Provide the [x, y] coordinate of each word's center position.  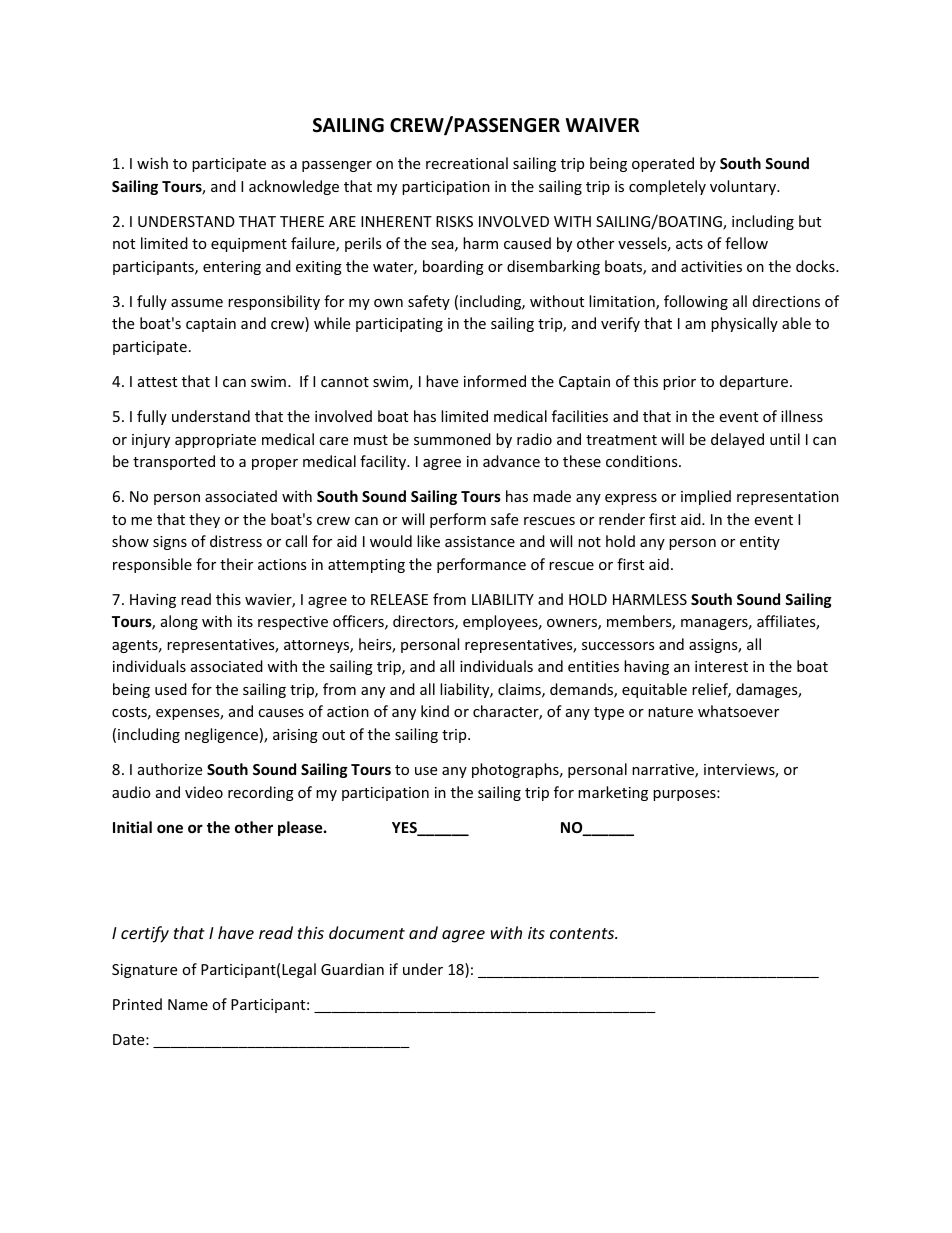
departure [754, 382]
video [204, 792]
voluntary [744, 187]
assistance [480, 541]
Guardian [352, 969]
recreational [467, 163]
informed [495, 381]
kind [435, 711]
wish [152, 163]
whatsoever [738, 711]
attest [157, 382]
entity [760, 543]
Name [188, 1004]
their [236, 564]
